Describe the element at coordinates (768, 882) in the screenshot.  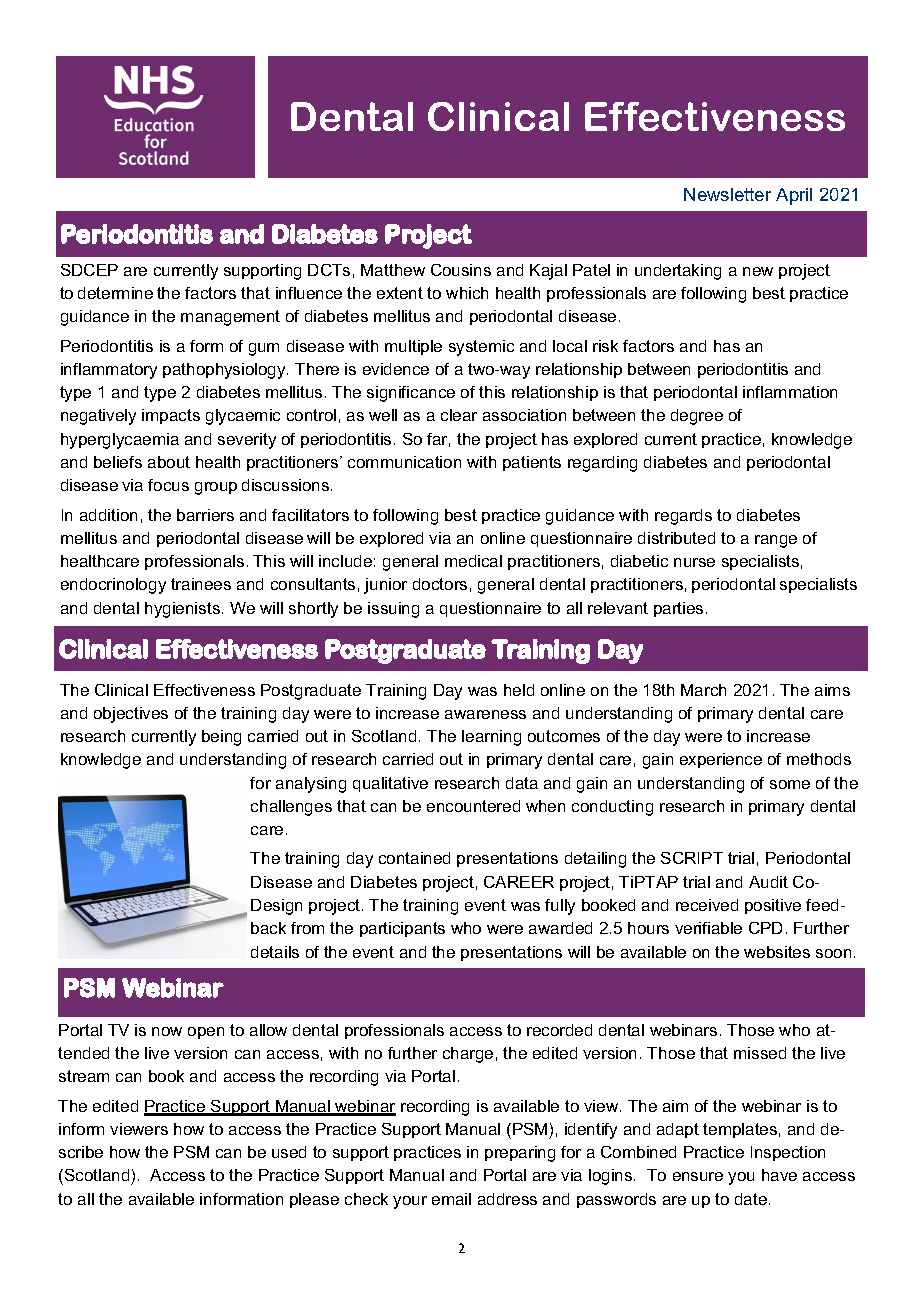
I see `Audit` at that location.
